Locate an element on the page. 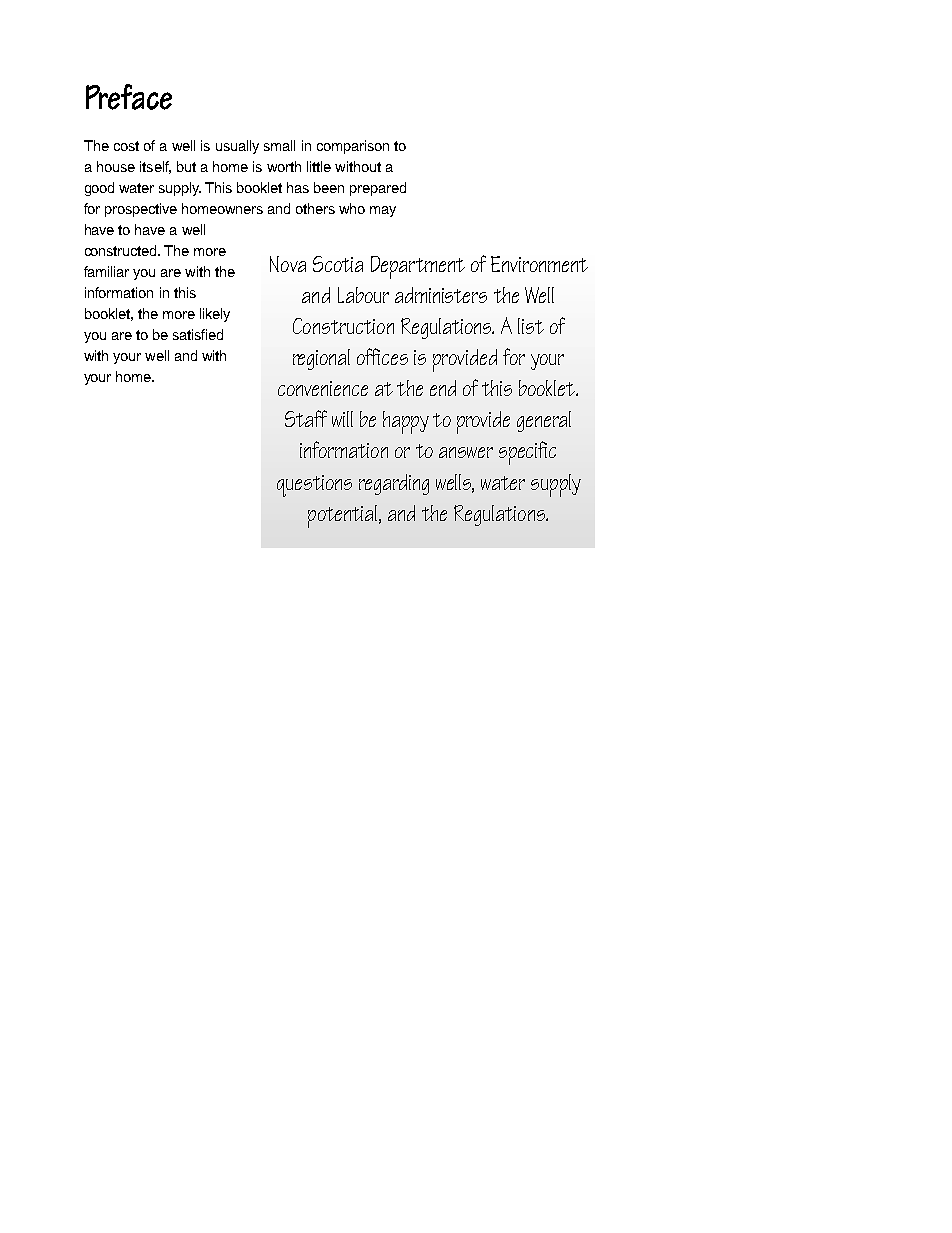  may is located at coordinates (383, 211).
